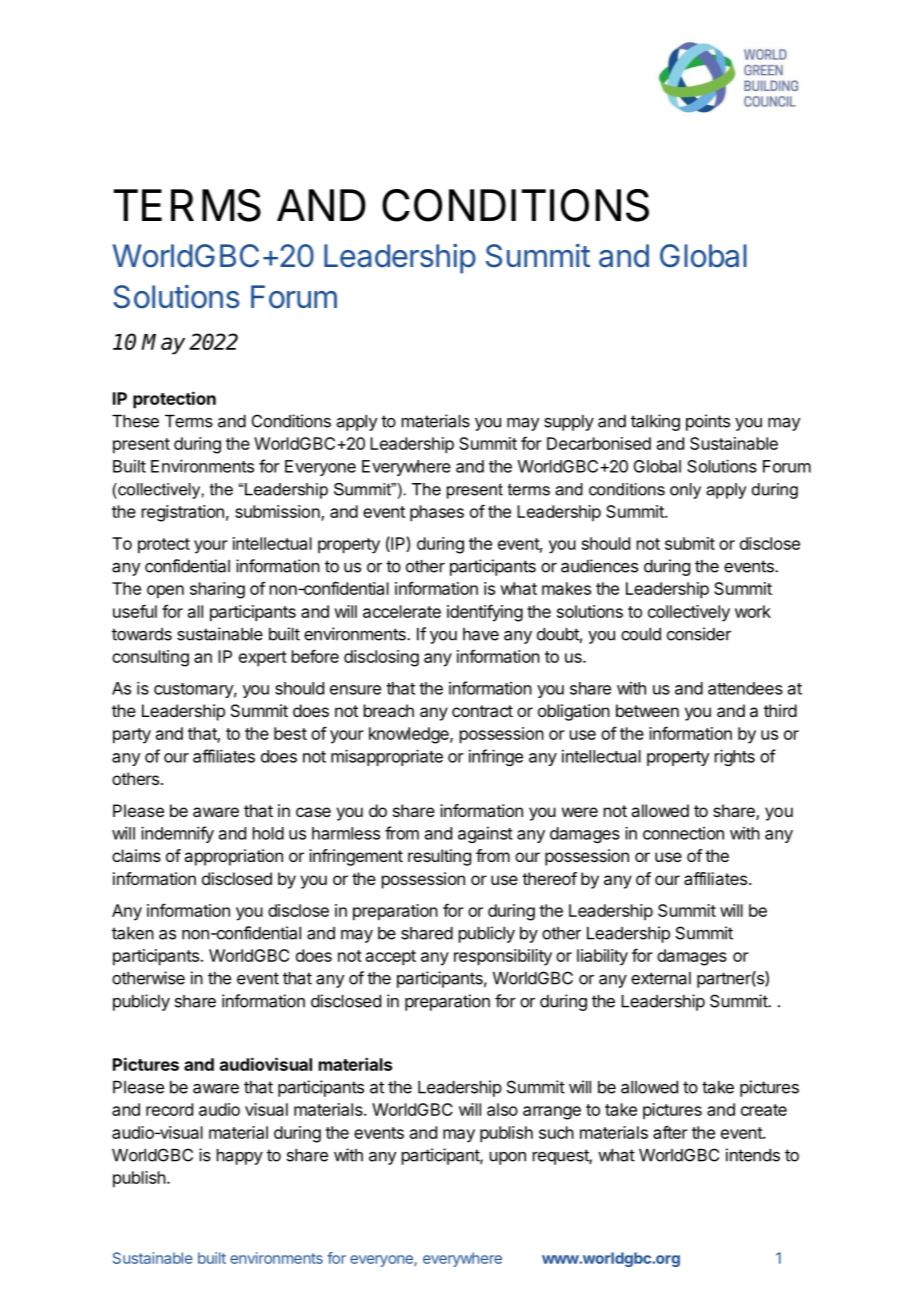 This screenshot has width=924, height=1308. What do you see at coordinates (177, 834) in the screenshot?
I see `indemnify` at bounding box center [177, 834].
